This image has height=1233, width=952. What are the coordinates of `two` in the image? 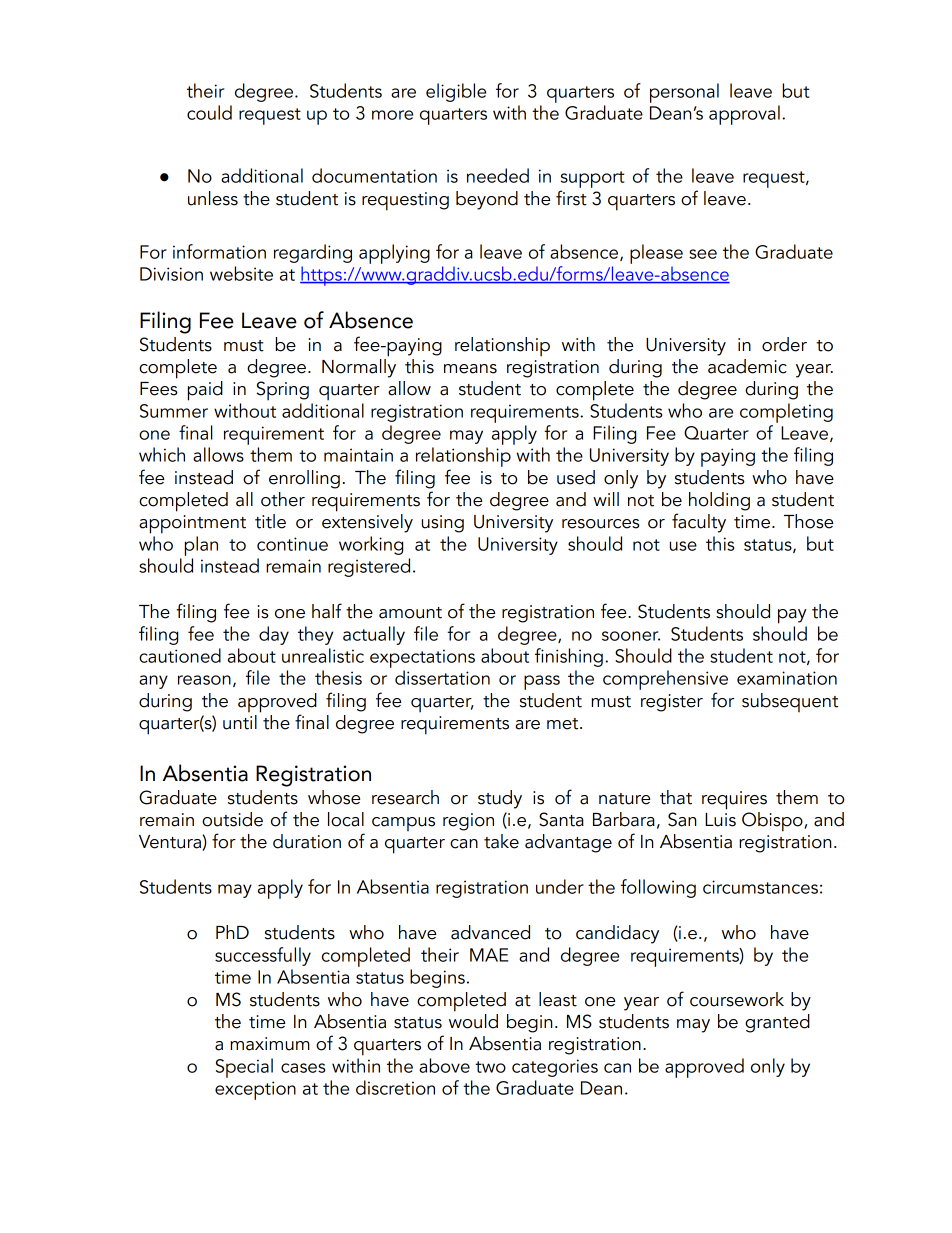 It's located at (490, 1067).
